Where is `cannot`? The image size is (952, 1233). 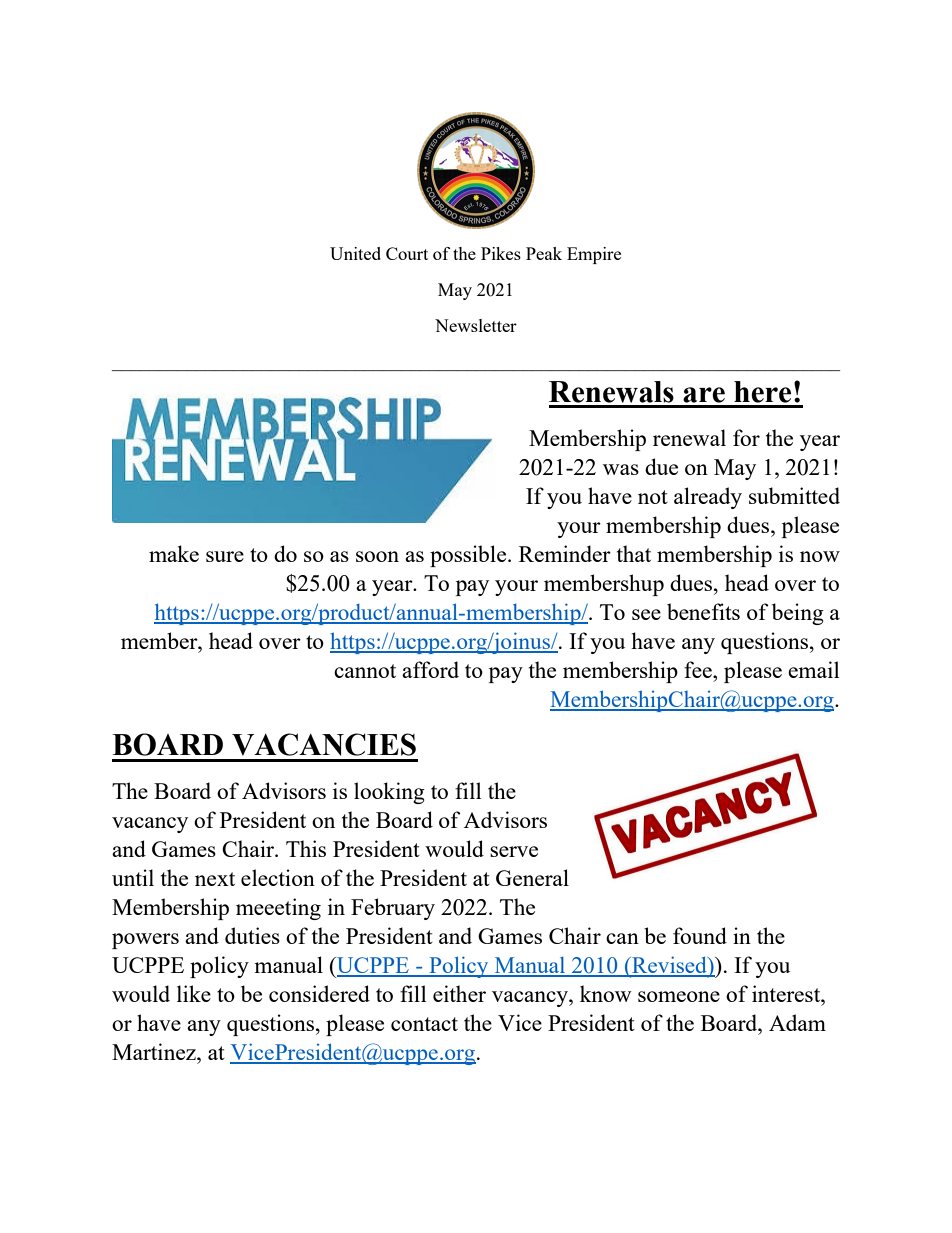 cannot is located at coordinates (365, 671).
